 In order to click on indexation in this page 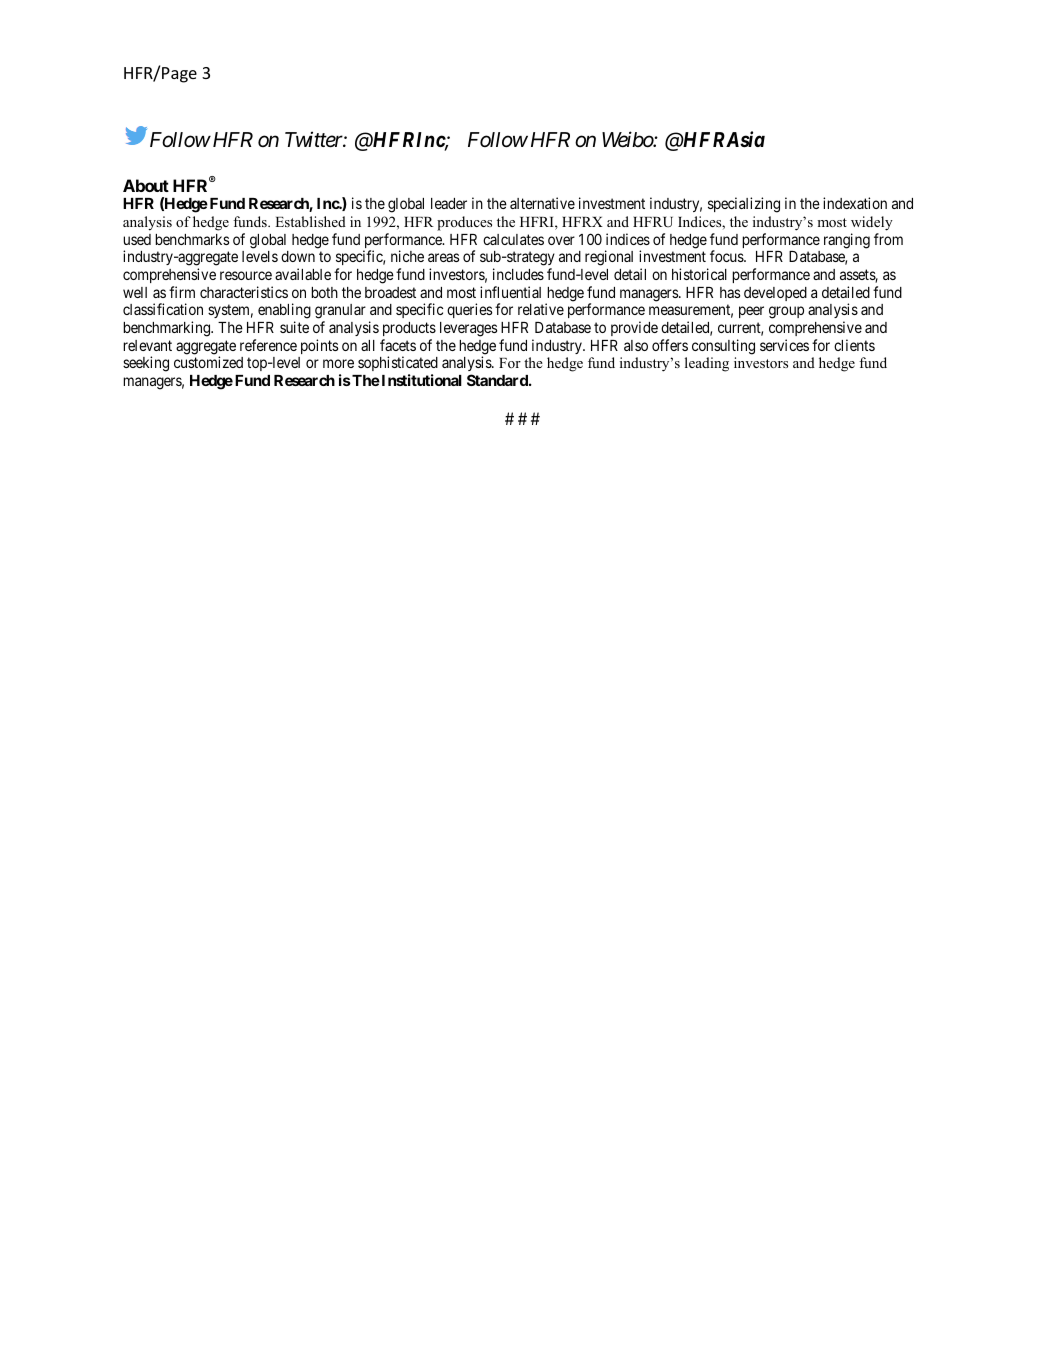, I will do `click(855, 203)`.
